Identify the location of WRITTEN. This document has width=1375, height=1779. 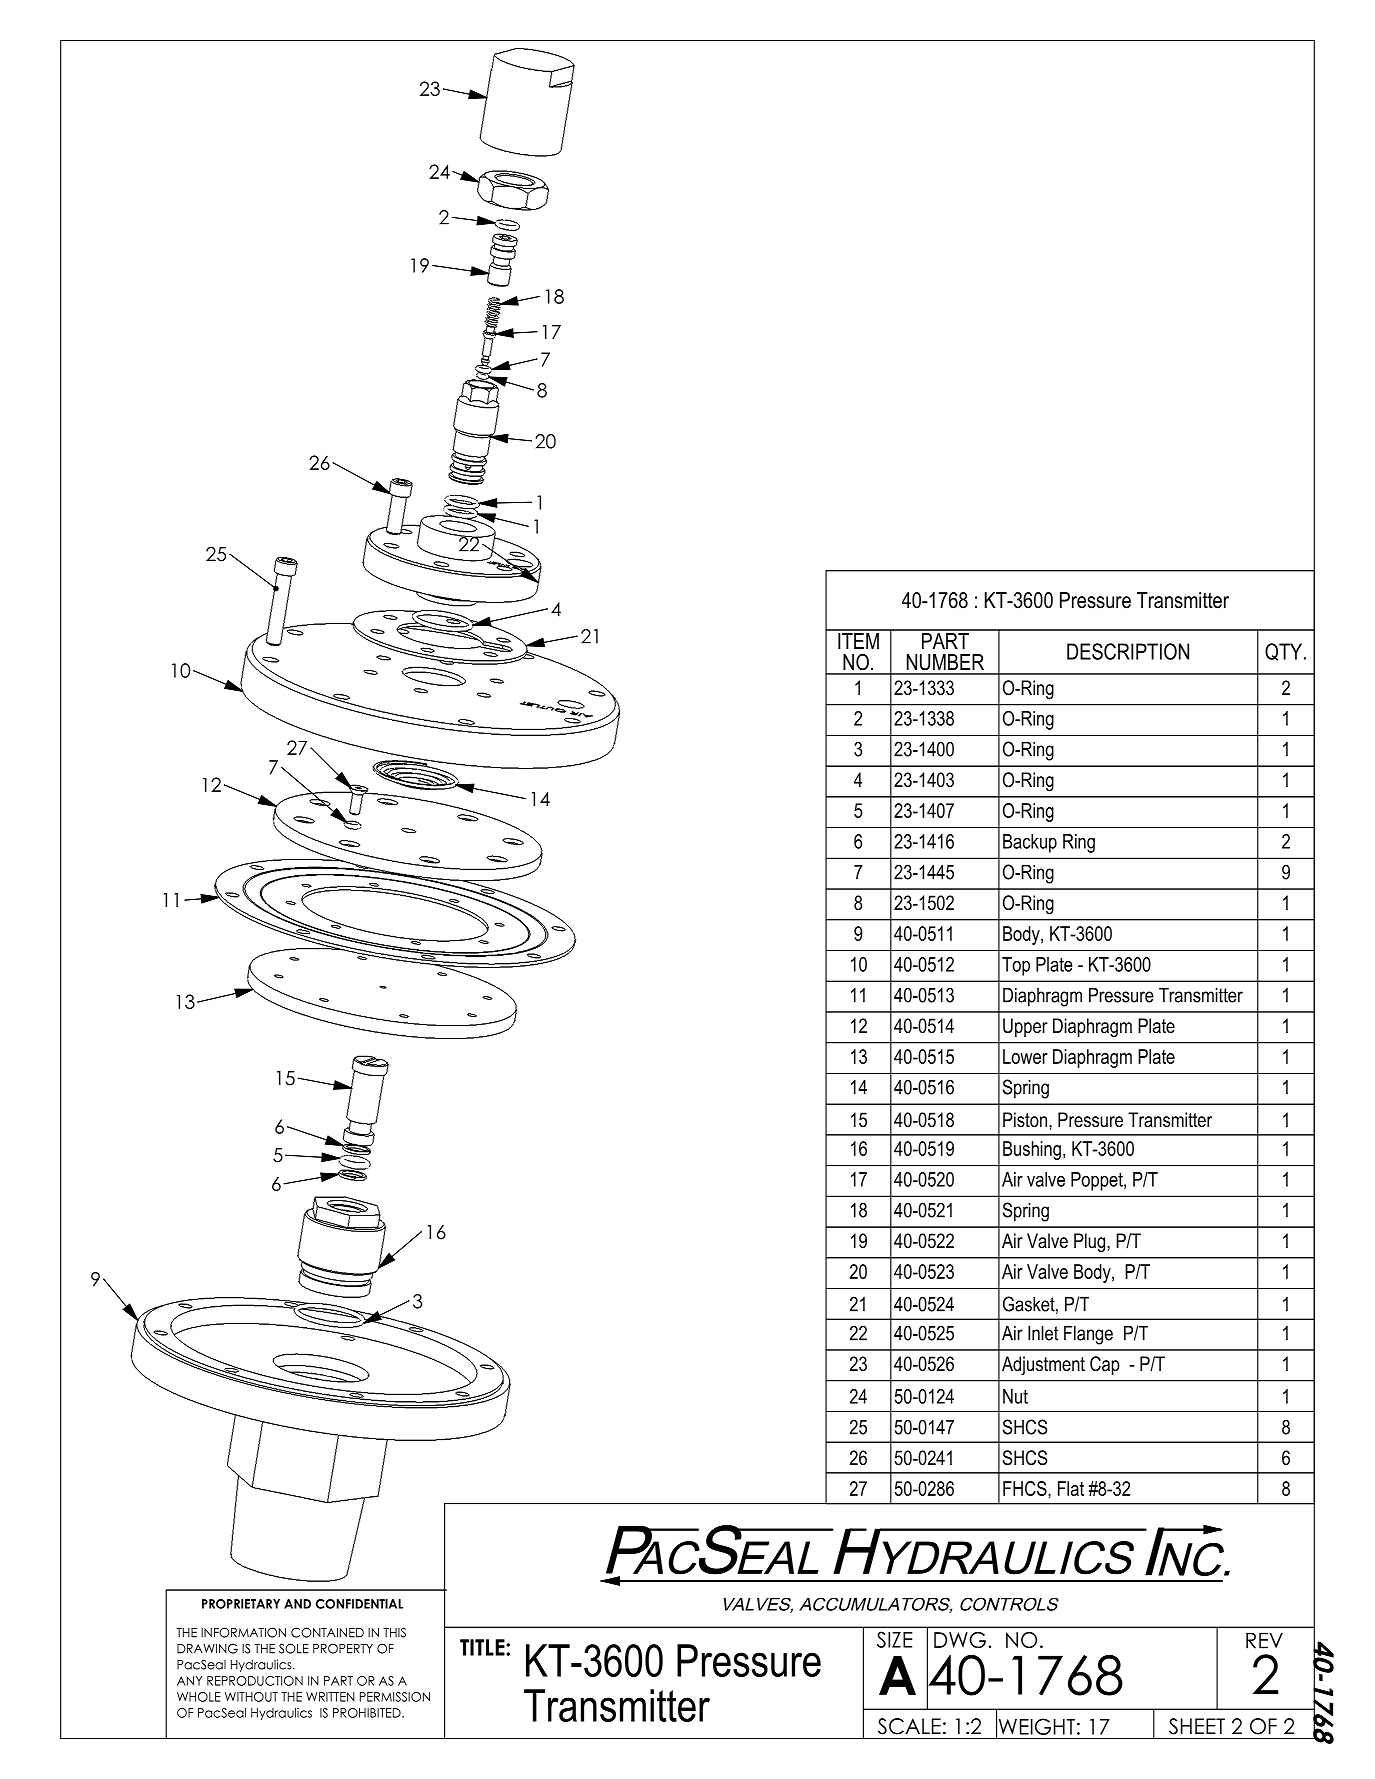
(330, 1697).
